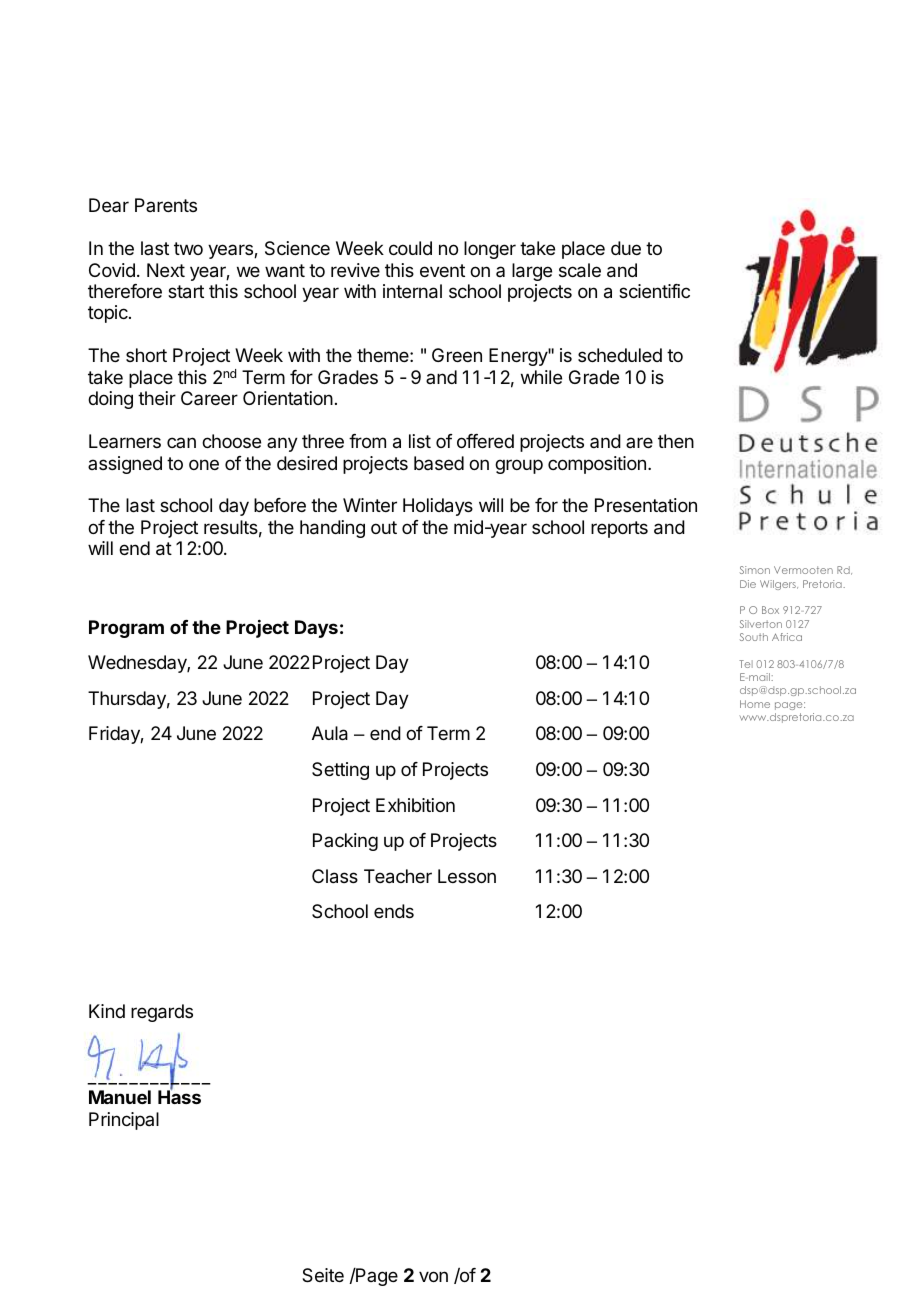 This document has height=1308, width=924. I want to click on based, so click(439, 463).
